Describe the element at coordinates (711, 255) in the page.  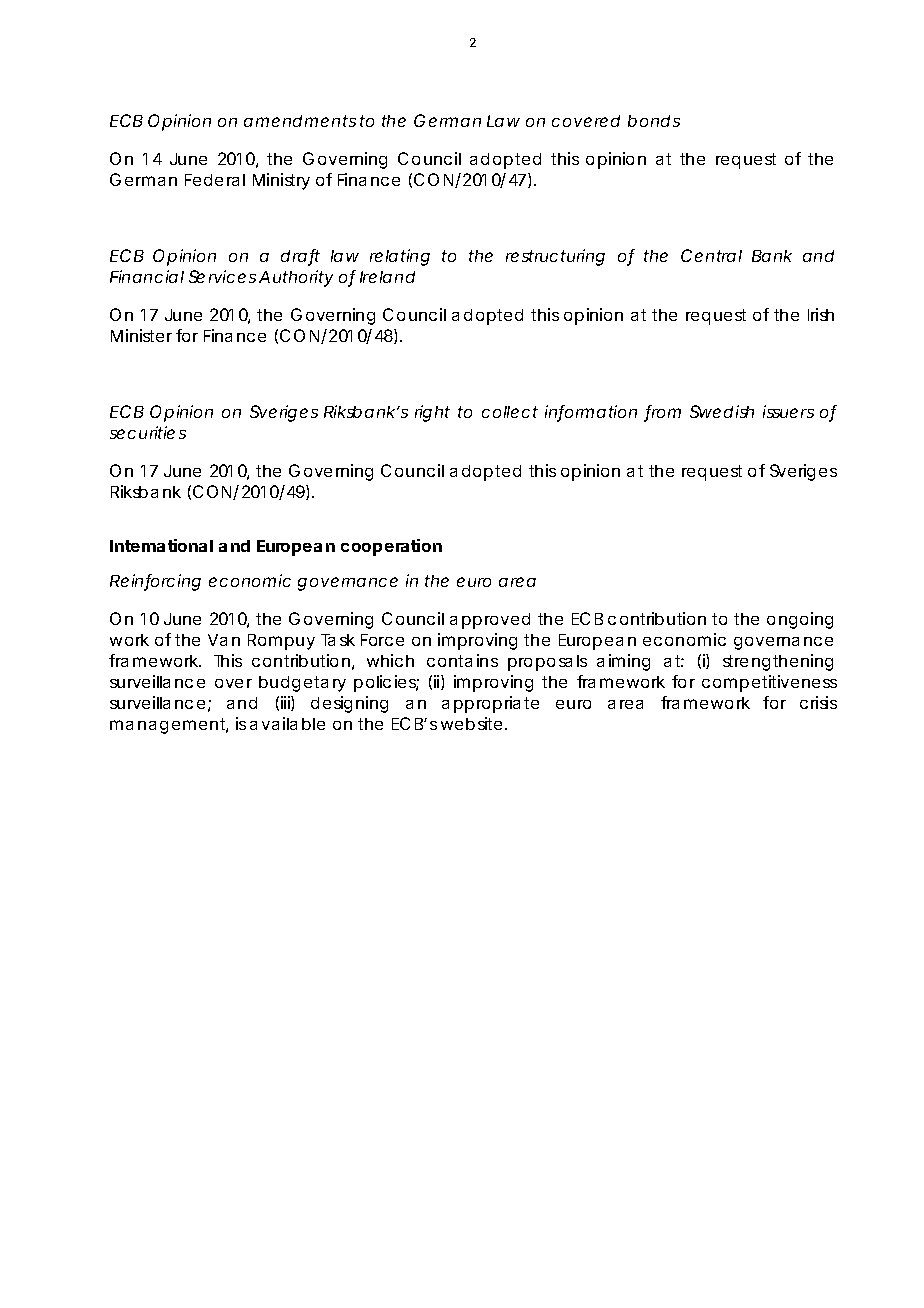
I see `Central` at that location.
